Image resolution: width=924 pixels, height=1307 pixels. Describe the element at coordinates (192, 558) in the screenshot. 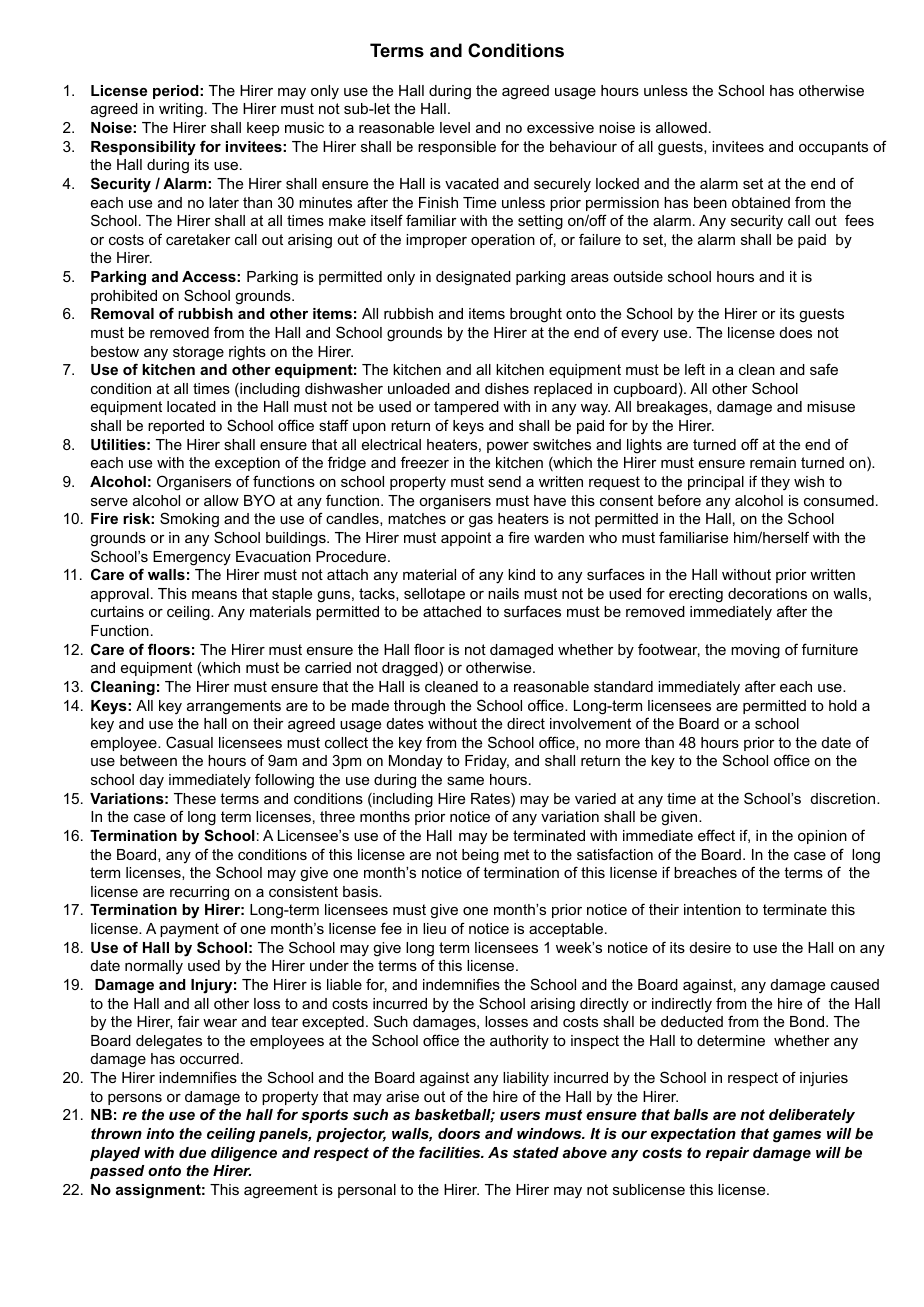

I see `Emergency` at that location.
